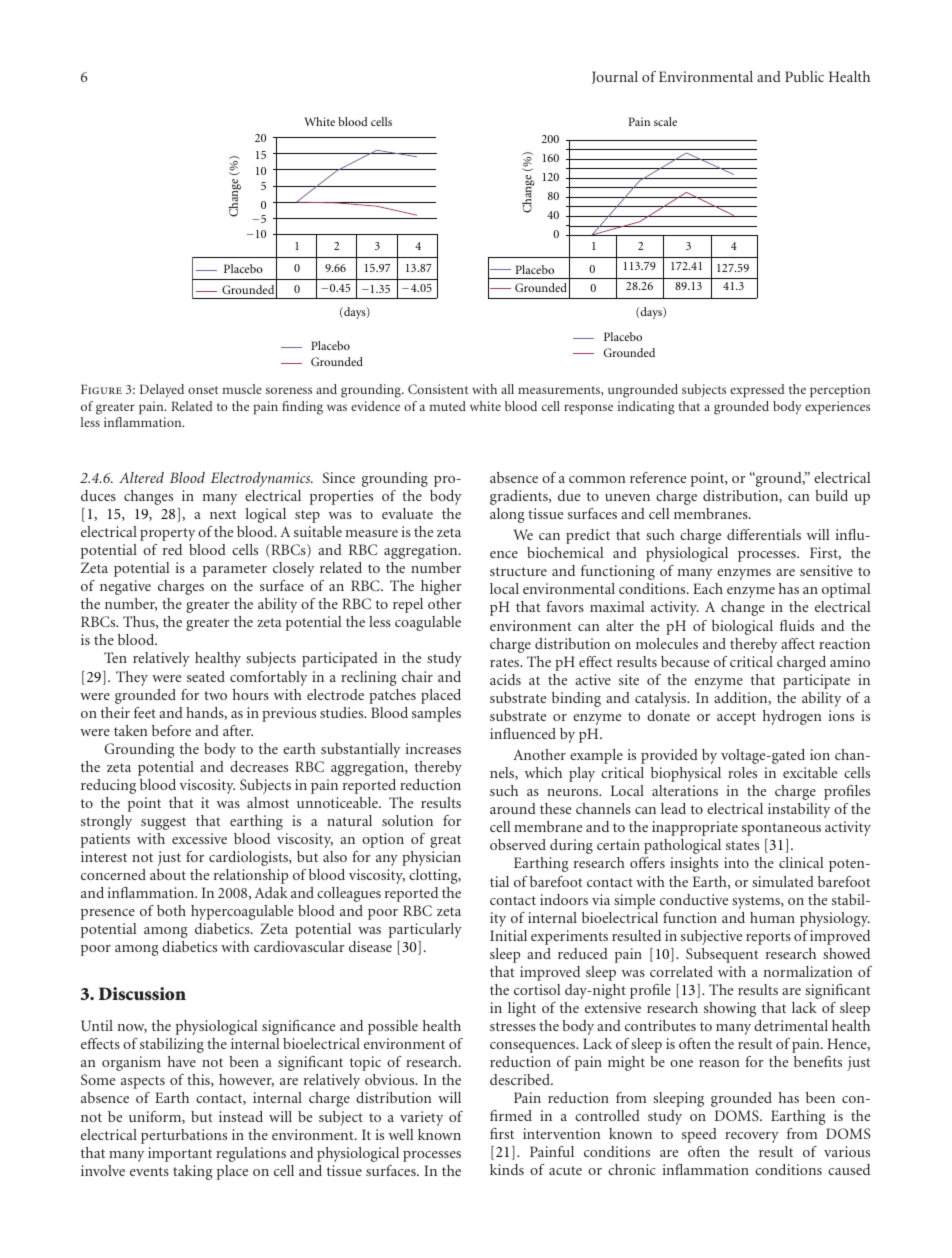 Image resolution: width=952 pixels, height=1258 pixels. Describe the element at coordinates (507, 1169) in the image. I see `kinds` at that location.
